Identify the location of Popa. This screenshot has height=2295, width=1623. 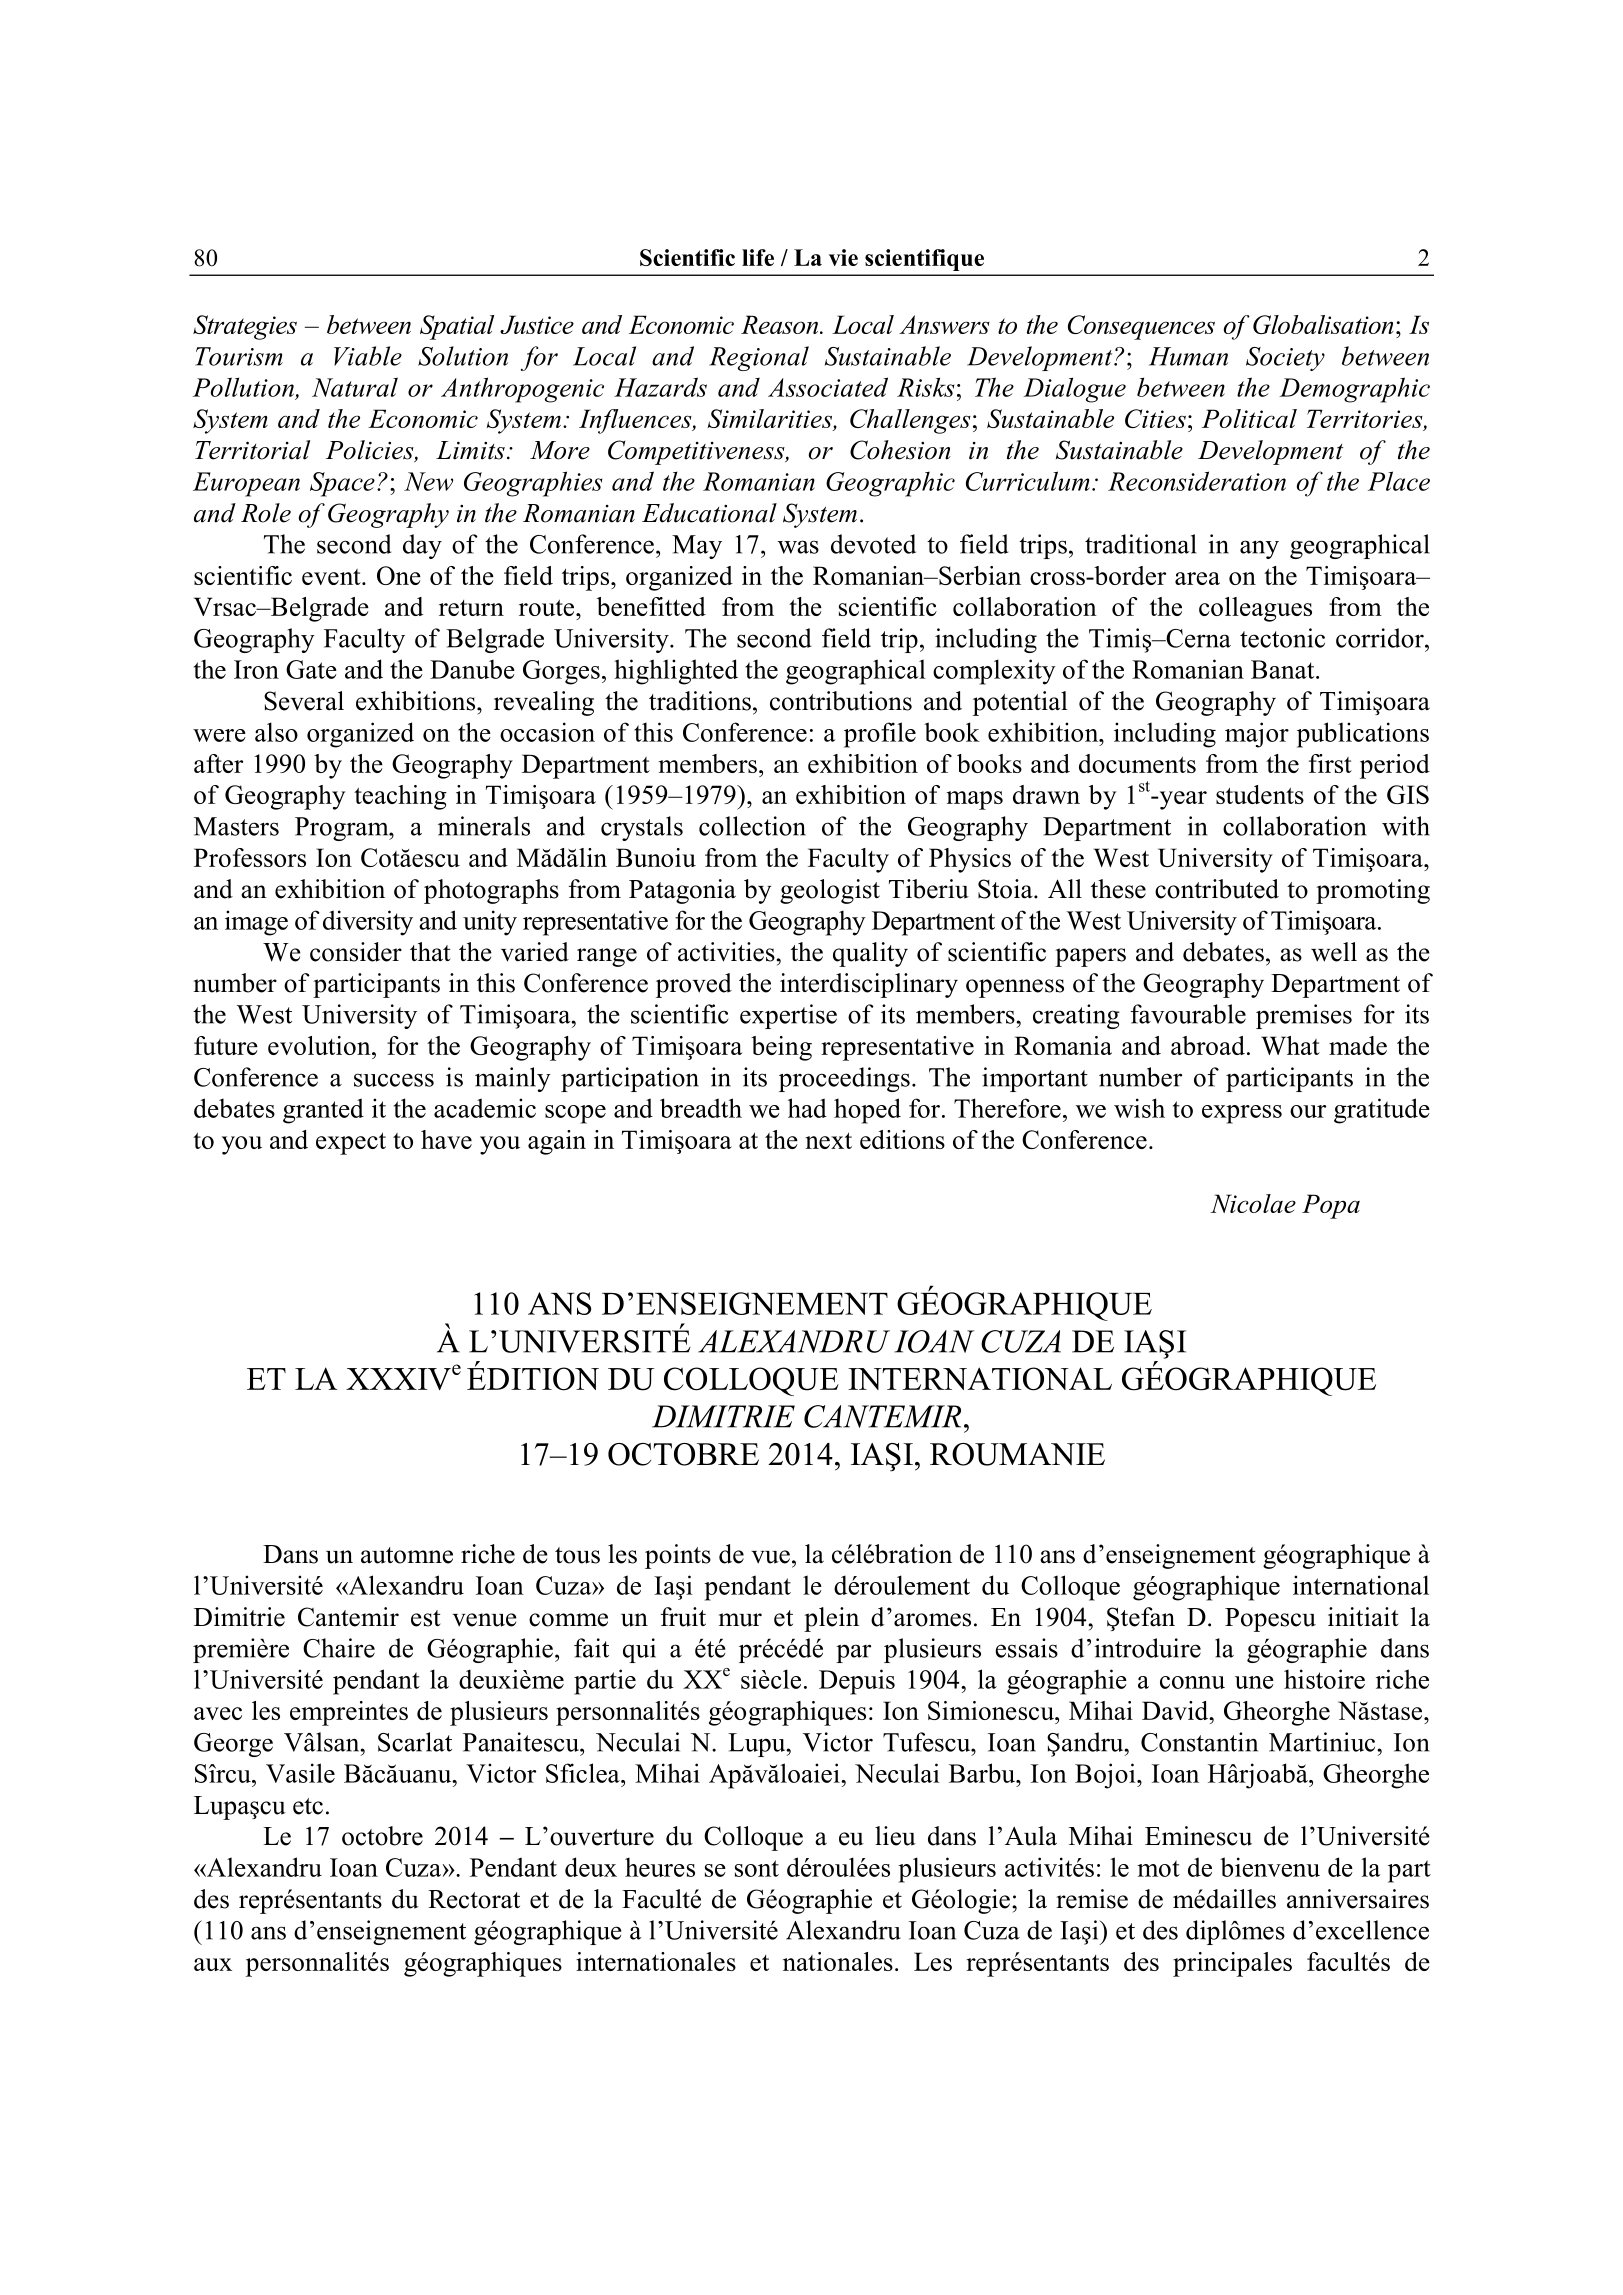
(1331, 1206).
